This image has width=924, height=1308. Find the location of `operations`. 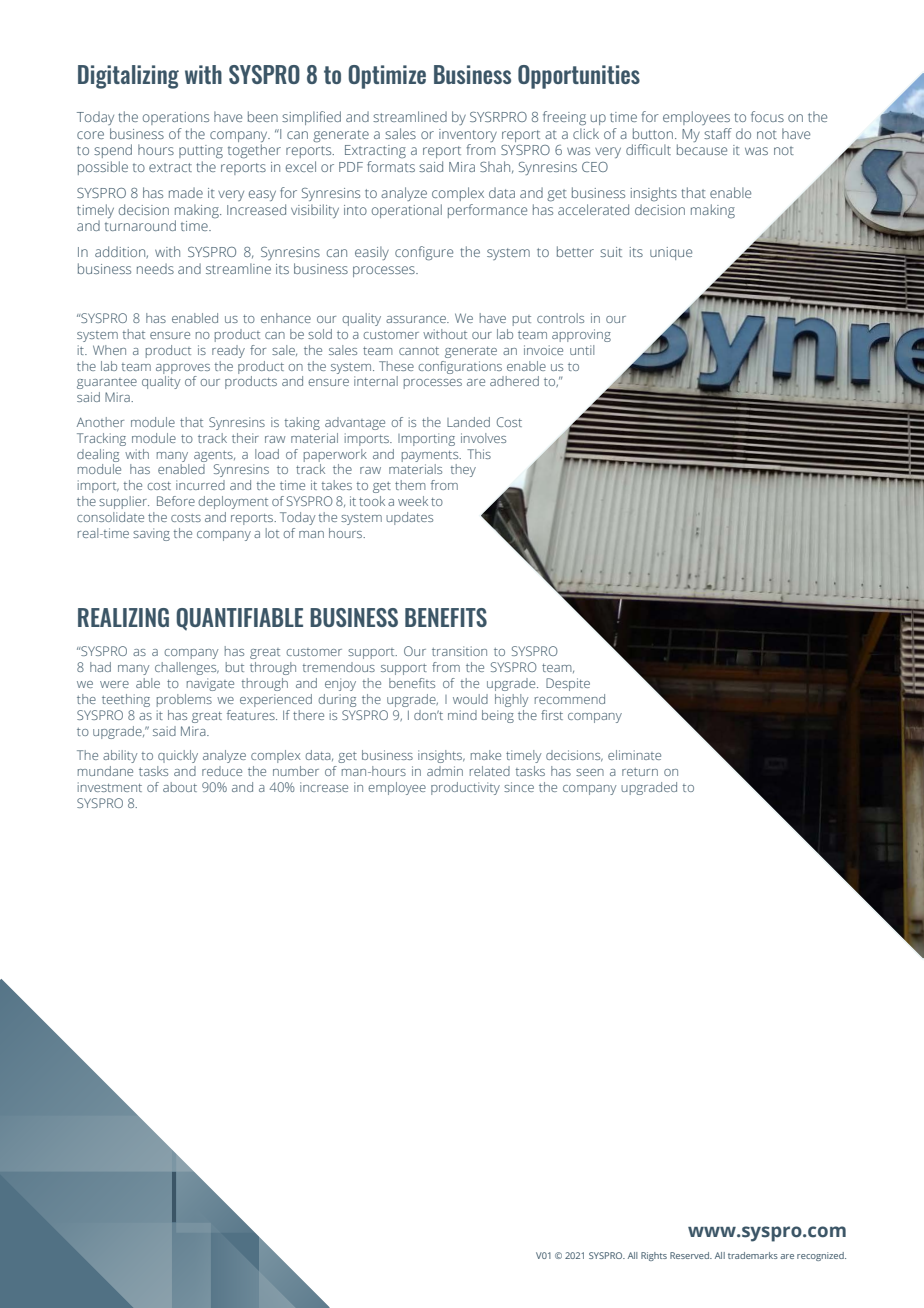

operations is located at coordinates (176, 118).
